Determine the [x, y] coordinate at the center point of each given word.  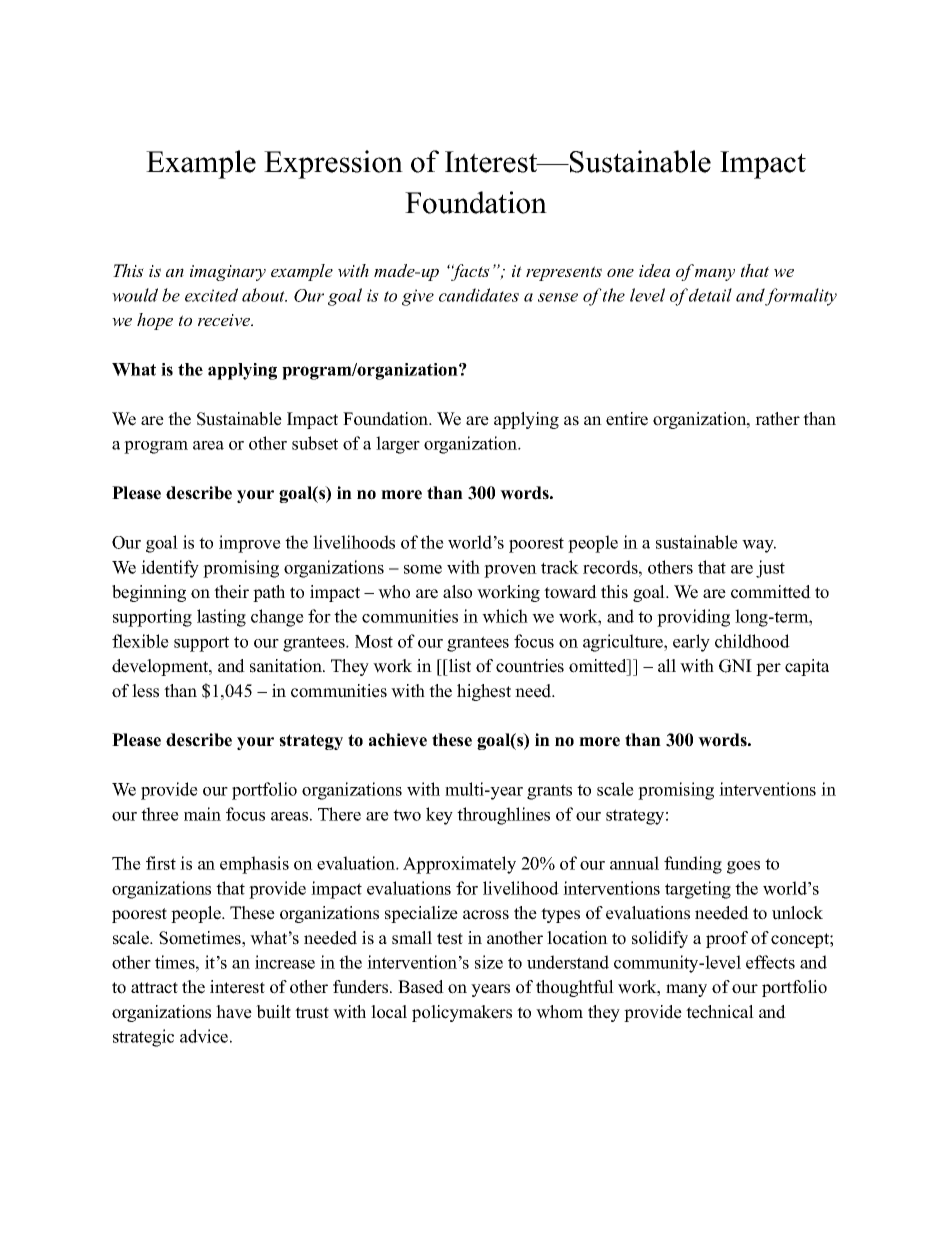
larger [398, 445]
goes [743, 867]
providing [693, 618]
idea [654, 270]
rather [777, 419]
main [202, 814]
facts [469, 272]
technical [720, 1012]
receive [225, 320]
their [231, 592]
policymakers [462, 1013]
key [439, 816]
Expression [333, 164]
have [234, 1012]
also [457, 592]
